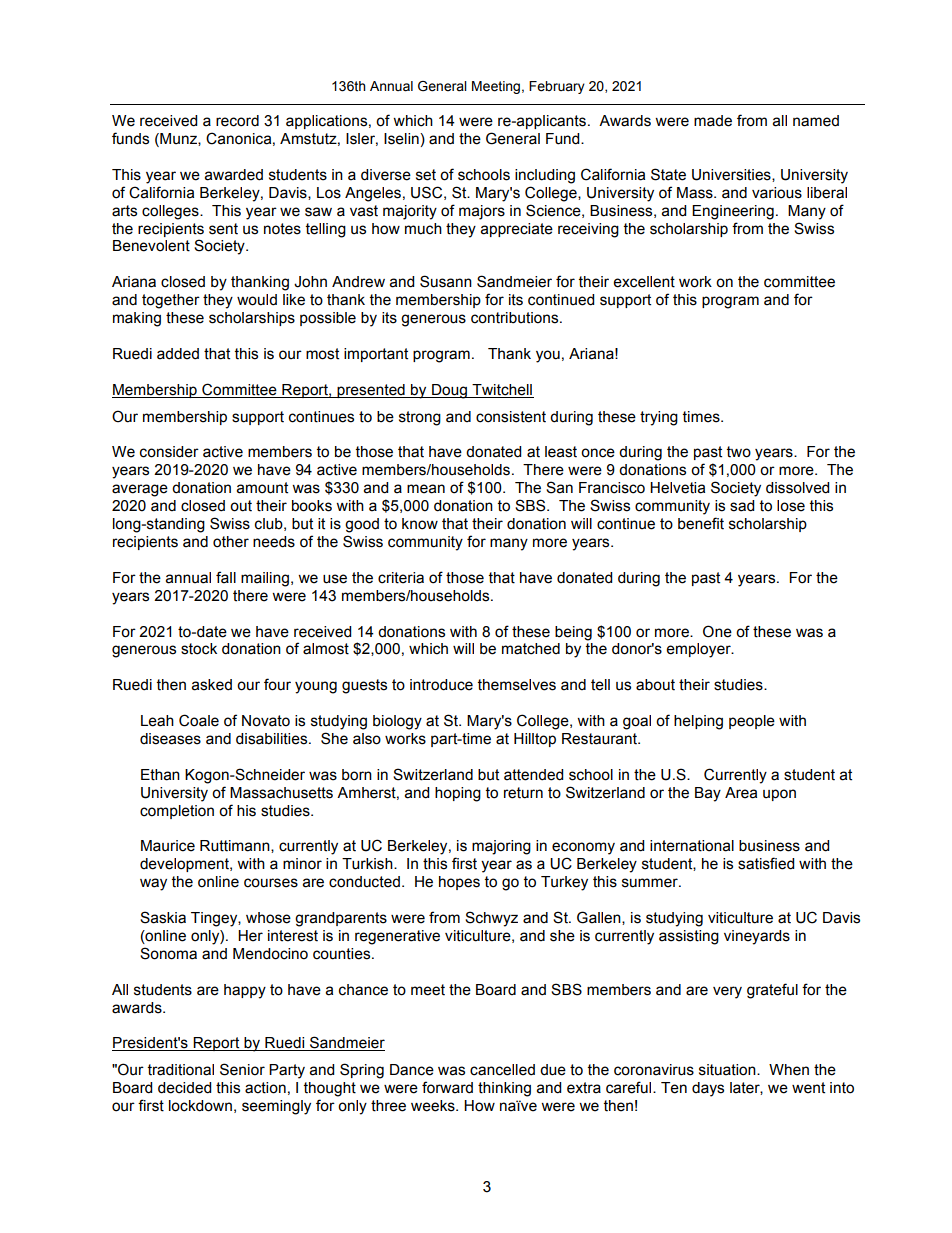  I want to click on February, so click(557, 87).
